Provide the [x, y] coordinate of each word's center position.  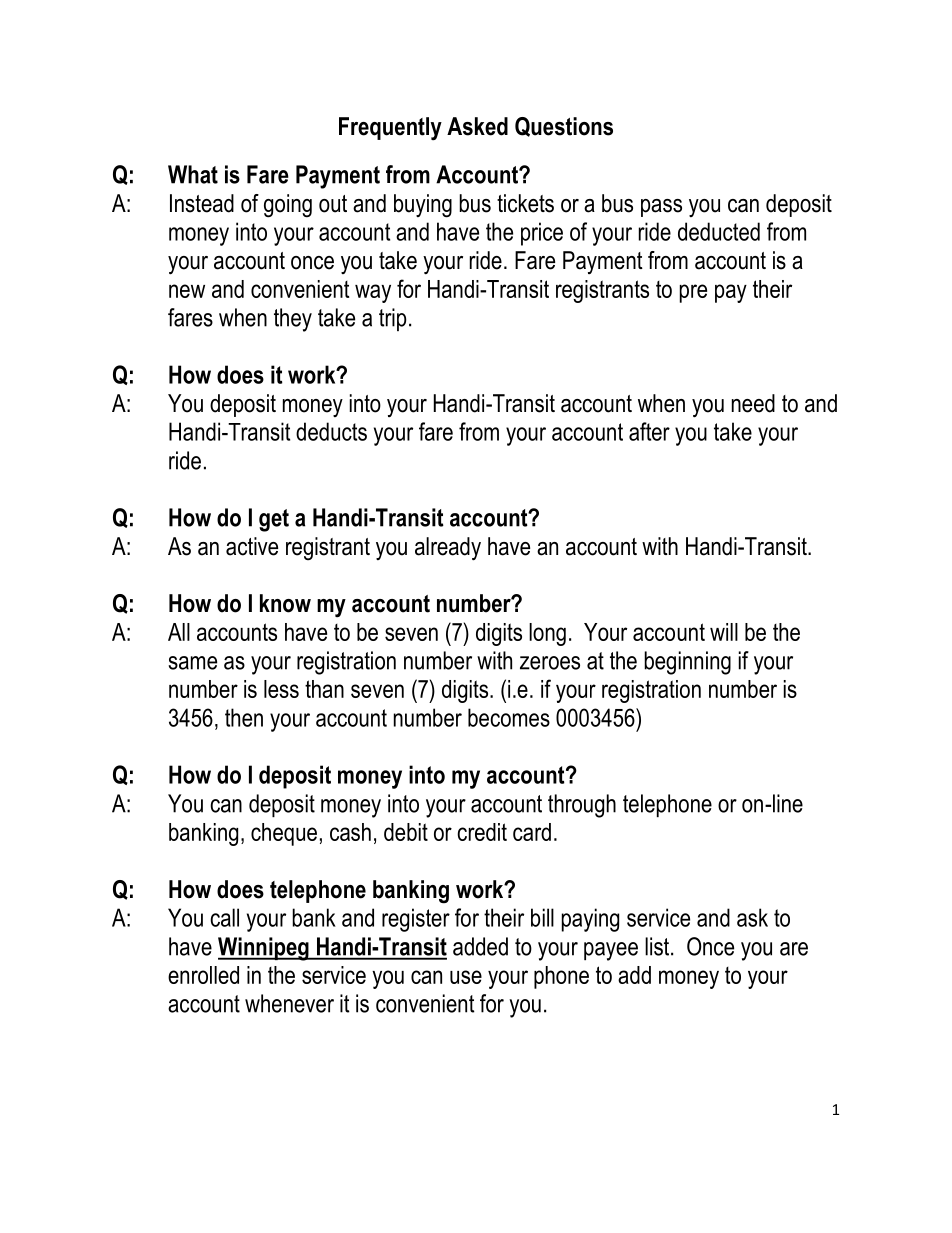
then [244, 717]
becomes [509, 717]
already [448, 549]
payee [611, 951]
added [480, 946]
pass [661, 208]
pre [693, 293]
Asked [477, 126]
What [193, 174]
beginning [687, 663]
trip [393, 319]
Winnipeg [264, 949]
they [293, 320]
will [724, 632]
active [252, 546]
